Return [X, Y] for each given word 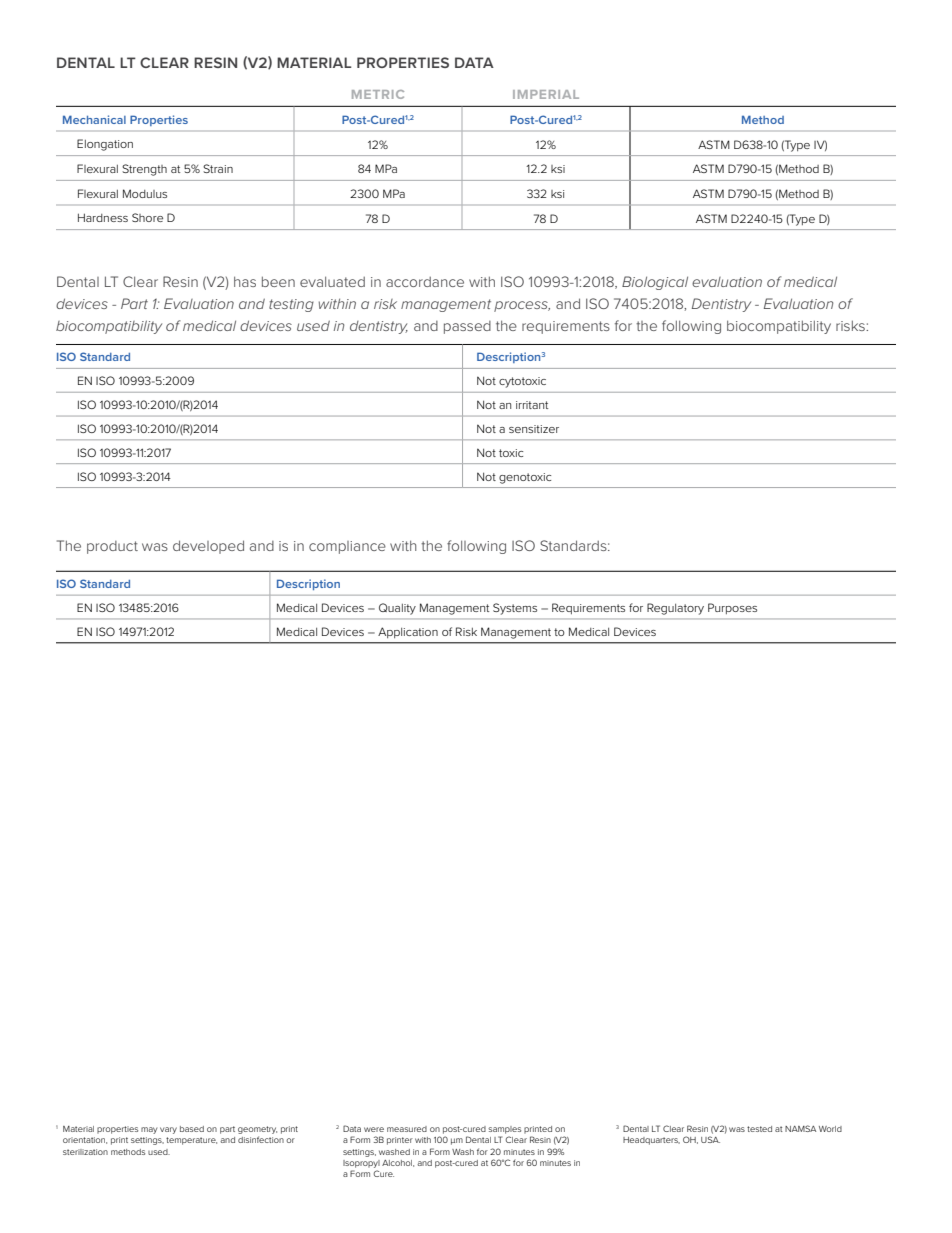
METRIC [378, 94]
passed [467, 327]
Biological [655, 283]
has [245, 281]
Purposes [732, 608]
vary [168, 1130]
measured [407, 1129]
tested [759, 1129]
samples [504, 1130]
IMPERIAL [546, 94]
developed [208, 547]
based [192, 1129]
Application [408, 632]
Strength [144, 170]
